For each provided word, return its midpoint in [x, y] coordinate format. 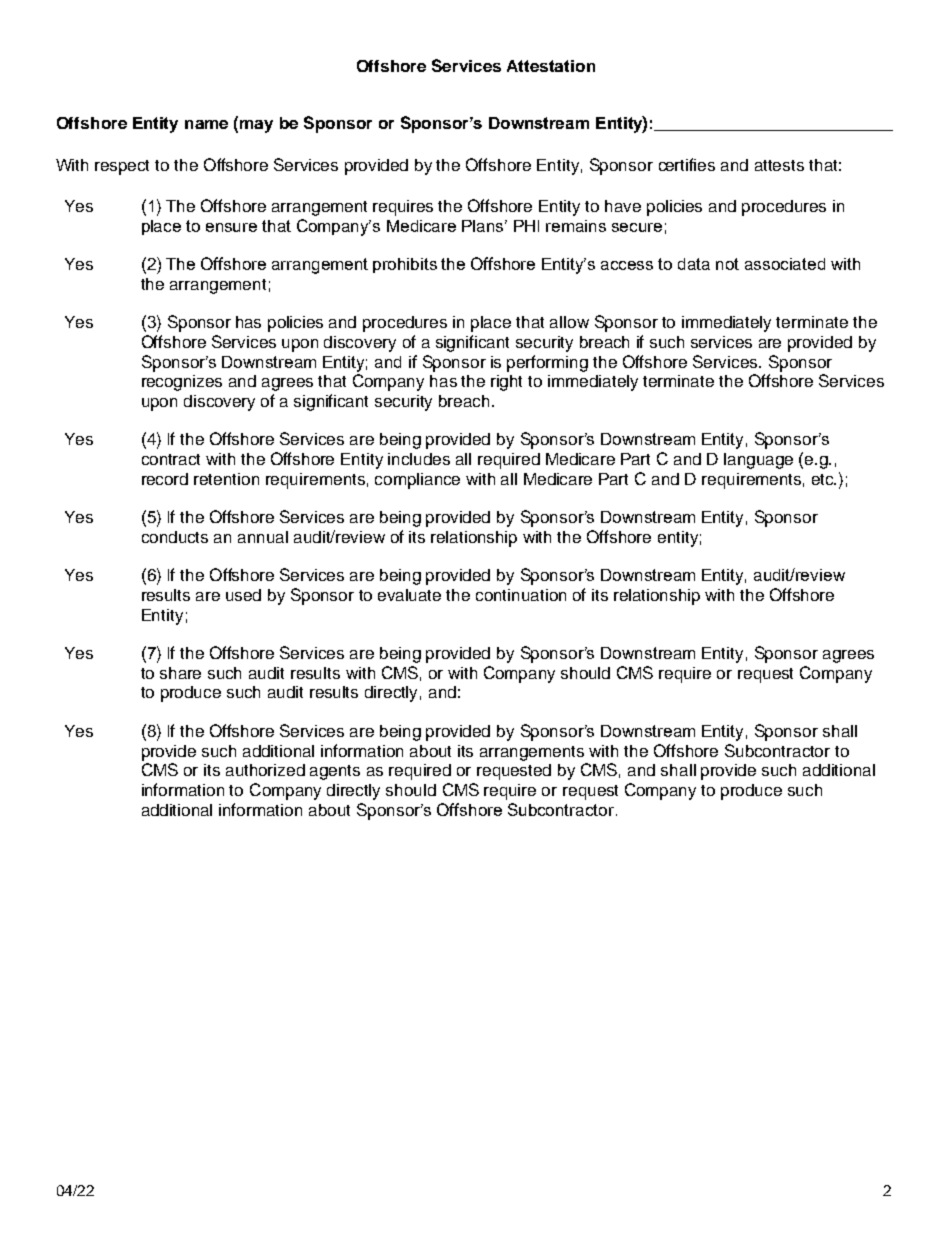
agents [335, 772]
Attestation [551, 66]
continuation [521, 595]
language [758, 461]
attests [779, 165]
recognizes [182, 383]
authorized [265, 770]
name [206, 124]
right [506, 383]
